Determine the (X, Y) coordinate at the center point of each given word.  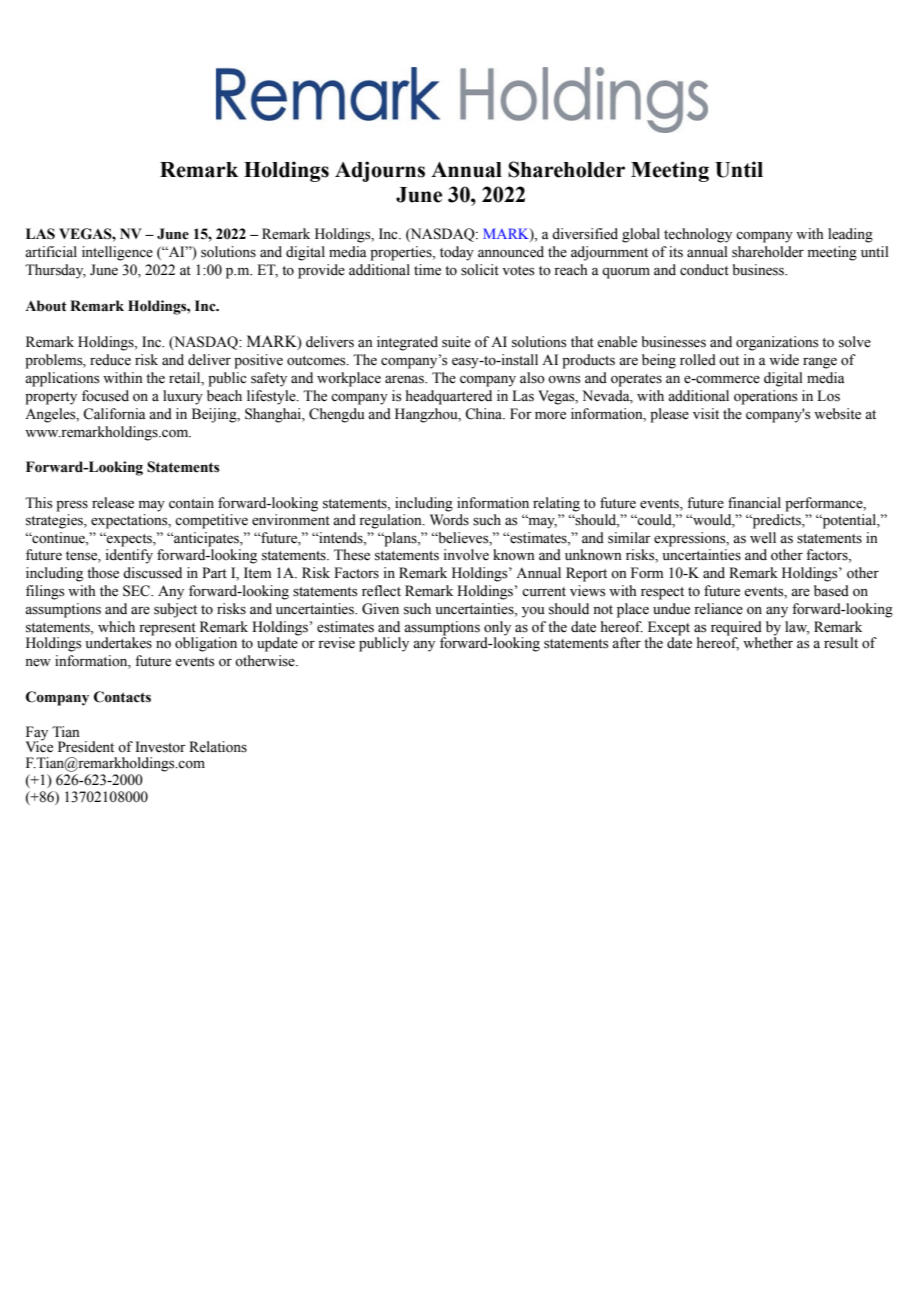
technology (698, 235)
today (457, 253)
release (113, 503)
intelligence (117, 253)
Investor (161, 747)
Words (449, 518)
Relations (218, 747)
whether (768, 642)
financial (754, 502)
